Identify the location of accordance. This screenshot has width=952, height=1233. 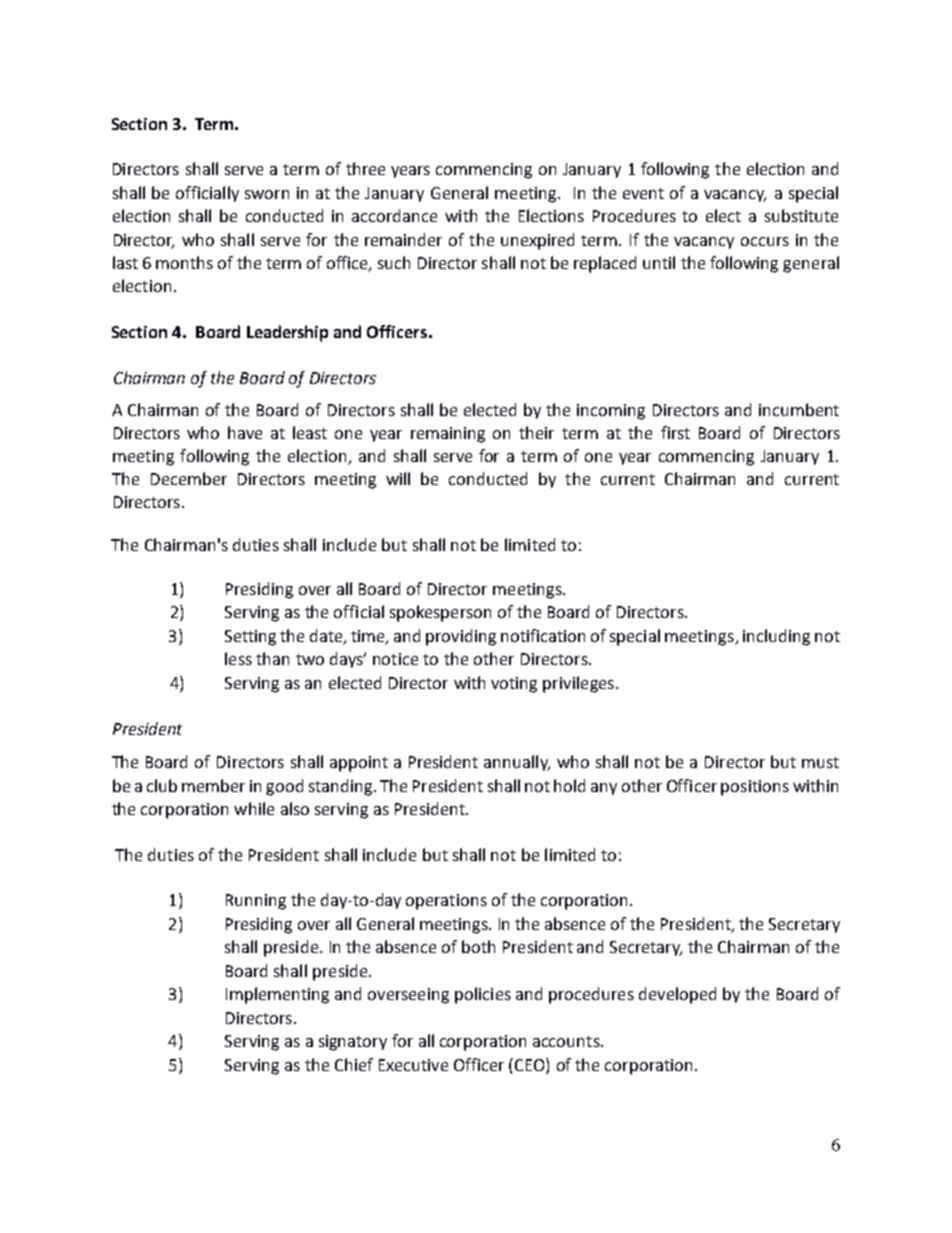
(394, 215).
